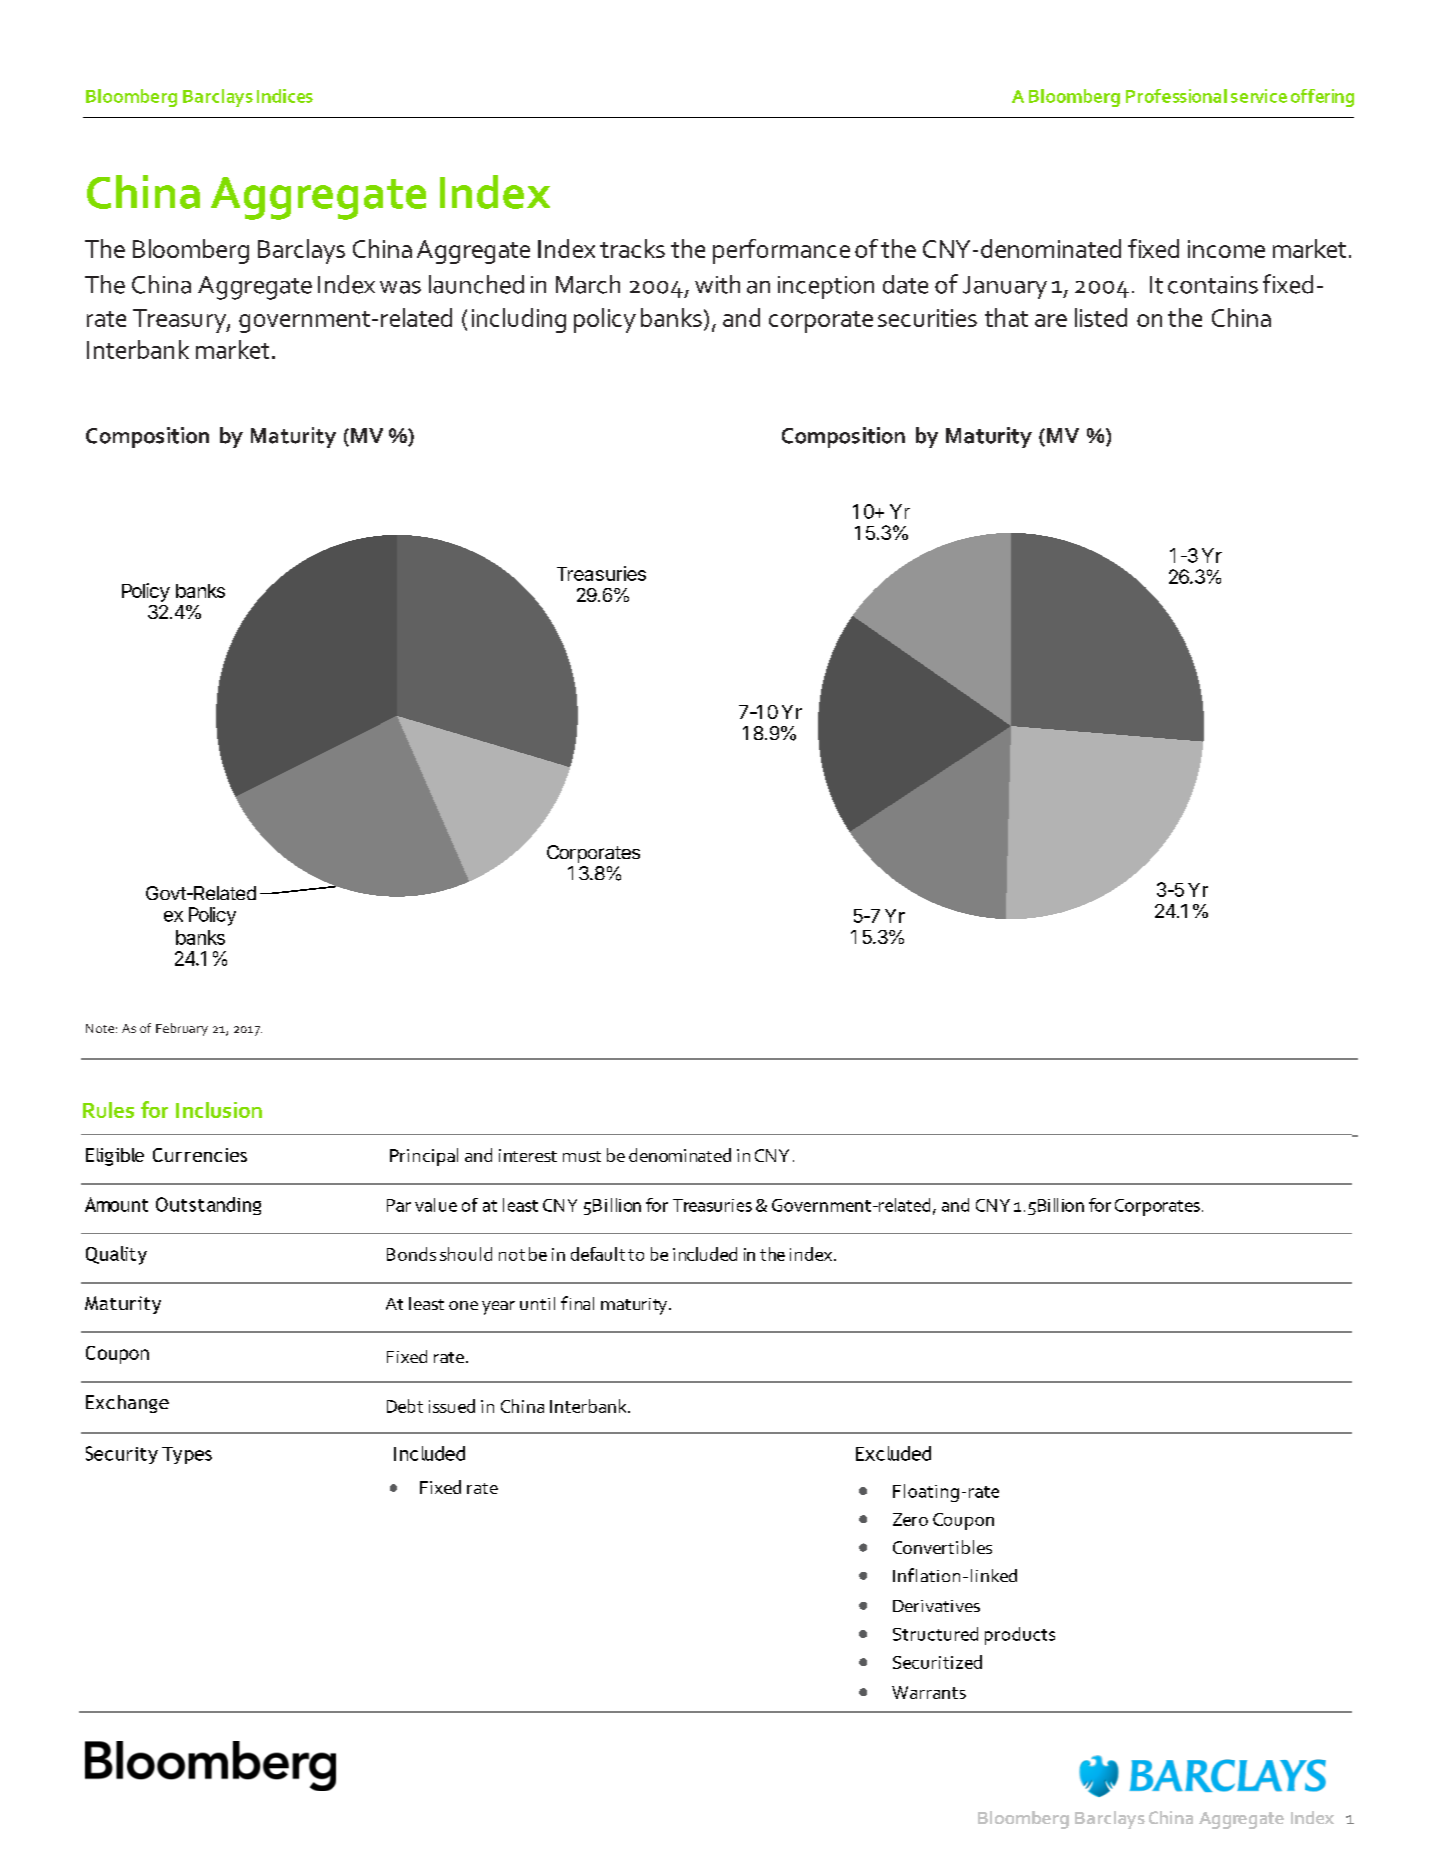 This screenshot has width=1439, height=1863. Describe the element at coordinates (935, 1634) in the screenshot. I see `Structured` at that location.
